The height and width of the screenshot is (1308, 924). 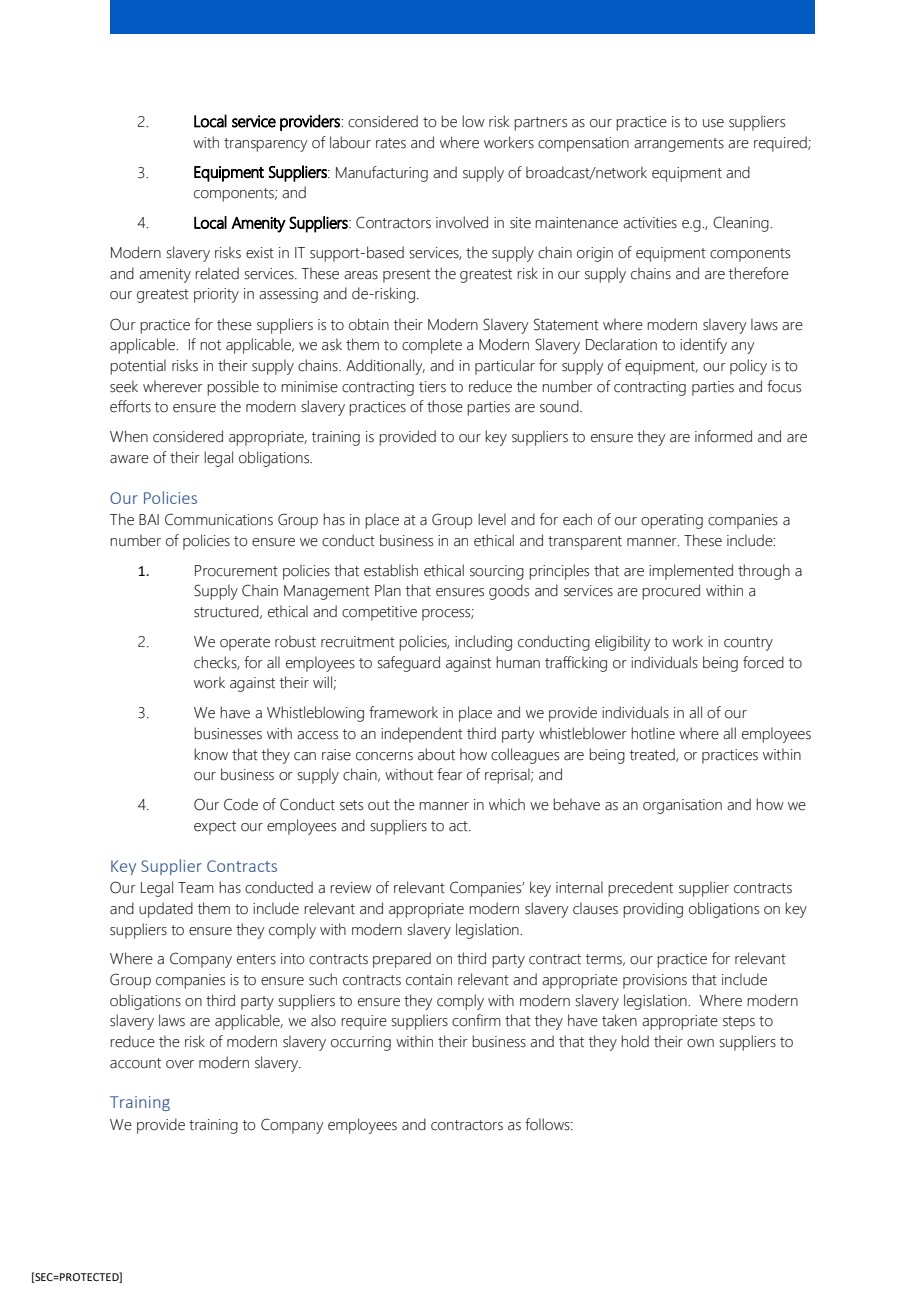 I want to click on informed, so click(x=723, y=436).
